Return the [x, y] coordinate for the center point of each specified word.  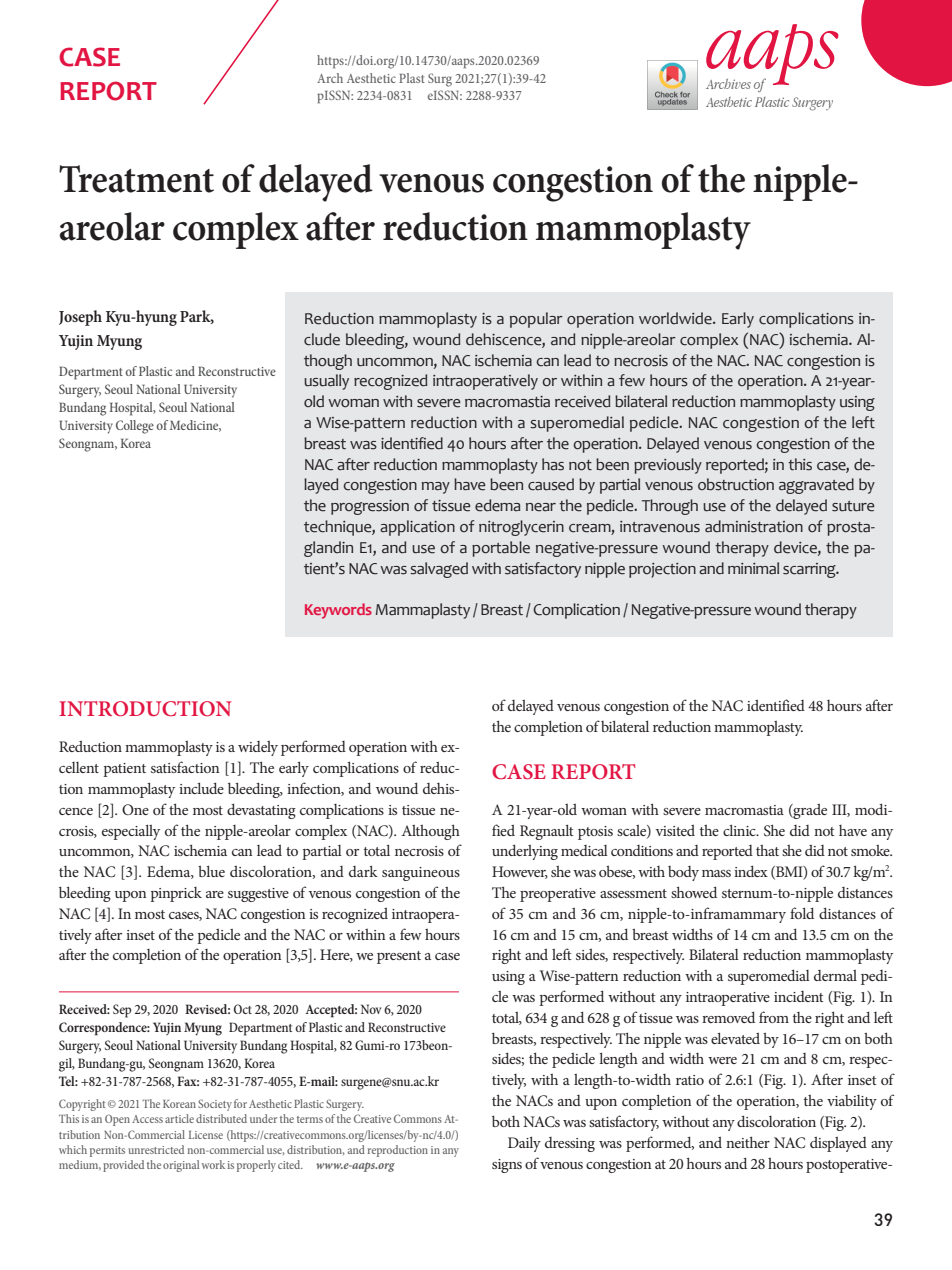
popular [536, 320]
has [553, 464]
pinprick [176, 894]
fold [802, 913]
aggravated [816, 486]
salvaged [439, 570]
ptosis [595, 833]
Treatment [136, 179]
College [135, 427]
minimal [753, 568]
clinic [740, 830]
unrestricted [156, 1149]
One [135, 809]
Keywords [338, 611]
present [399, 957]
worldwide [676, 318]
